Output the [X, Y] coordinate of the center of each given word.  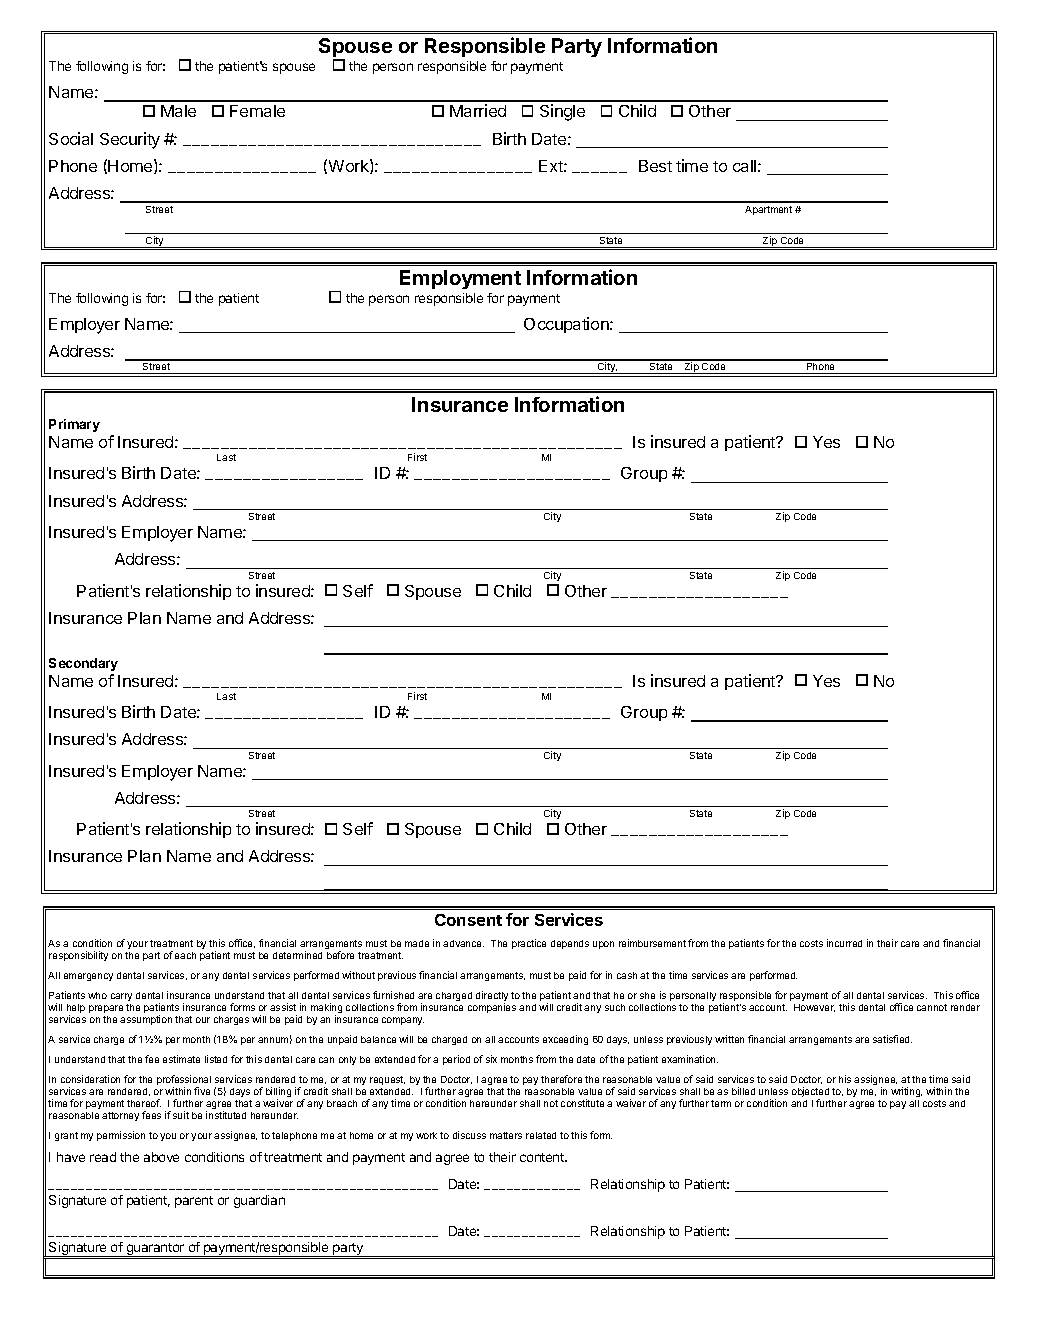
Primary [74, 425]
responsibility [78, 956]
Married [478, 110]
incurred [844, 943]
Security [130, 140]
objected [810, 1093]
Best [655, 166]
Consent [468, 920]
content [543, 1157]
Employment [460, 279]
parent [194, 1202]
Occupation [567, 325]
